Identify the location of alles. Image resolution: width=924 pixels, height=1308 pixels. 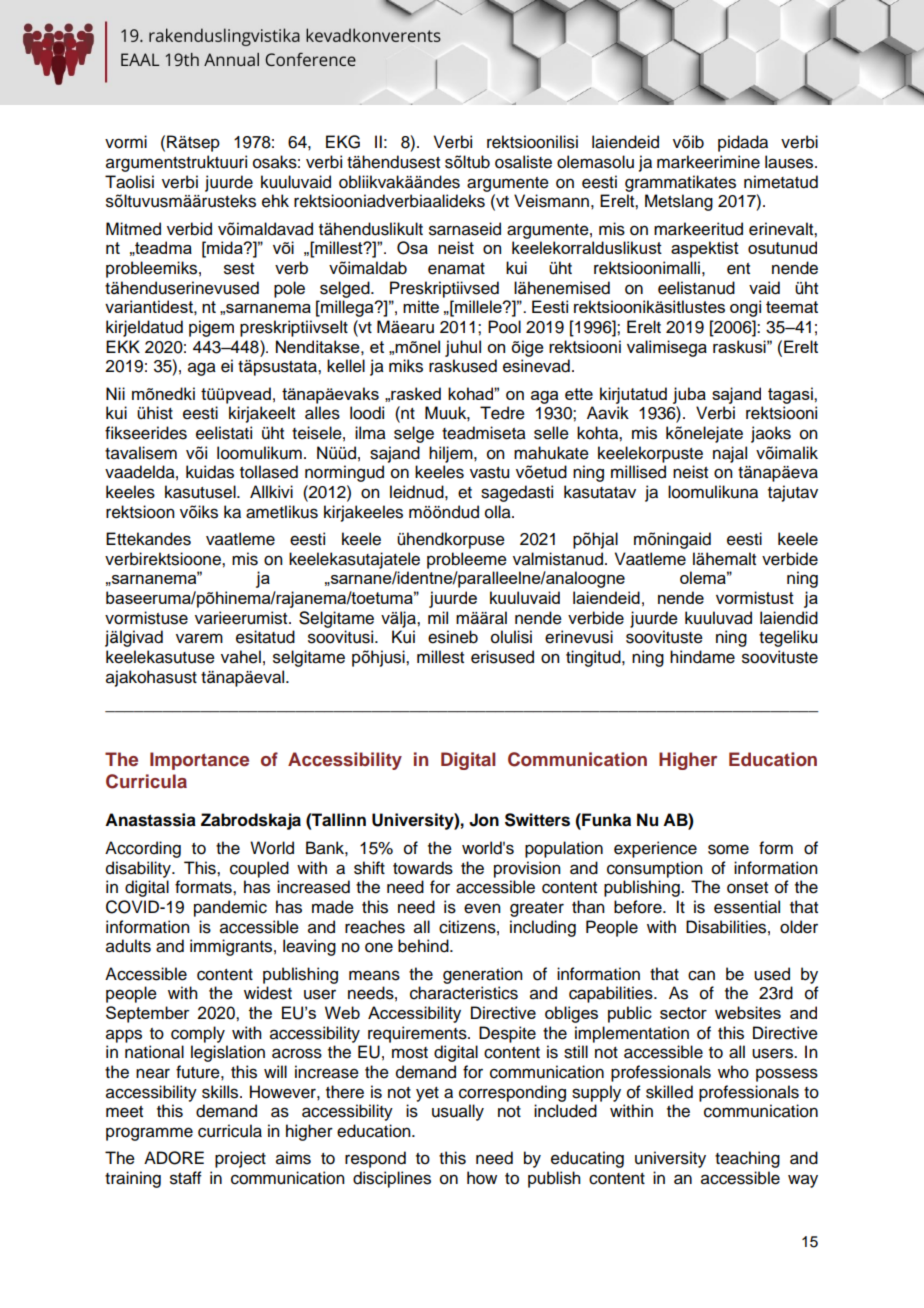
(322, 413).
